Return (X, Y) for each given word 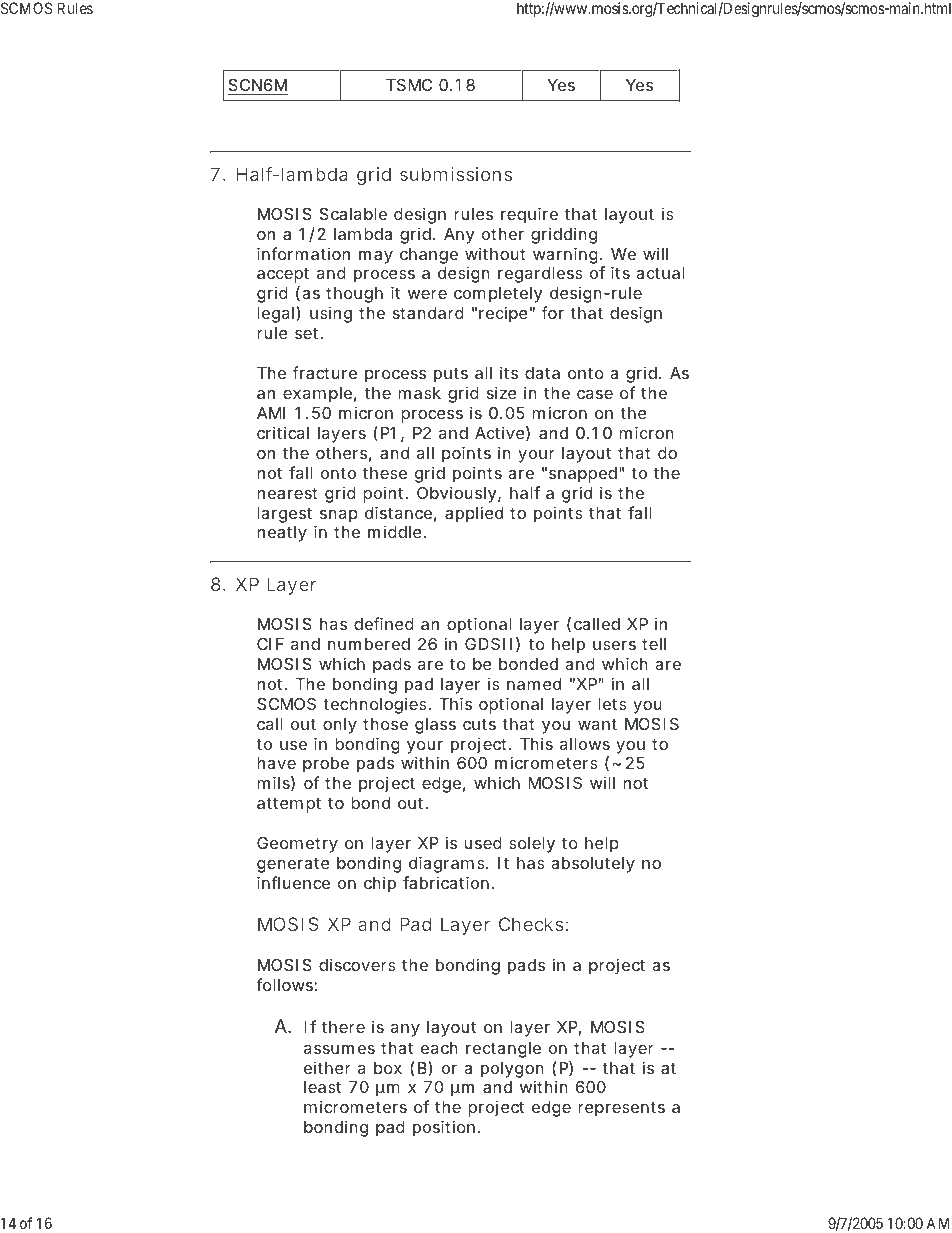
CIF (270, 644)
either (327, 1067)
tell (654, 644)
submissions (456, 174)
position (446, 1128)
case (595, 394)
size (502, 392)
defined (384, 623)
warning (567, 255)
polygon (512, 1070)
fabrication (448, 882)
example (320, 395)
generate (293, 865)
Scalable (353, 214)
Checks (533, 924)
